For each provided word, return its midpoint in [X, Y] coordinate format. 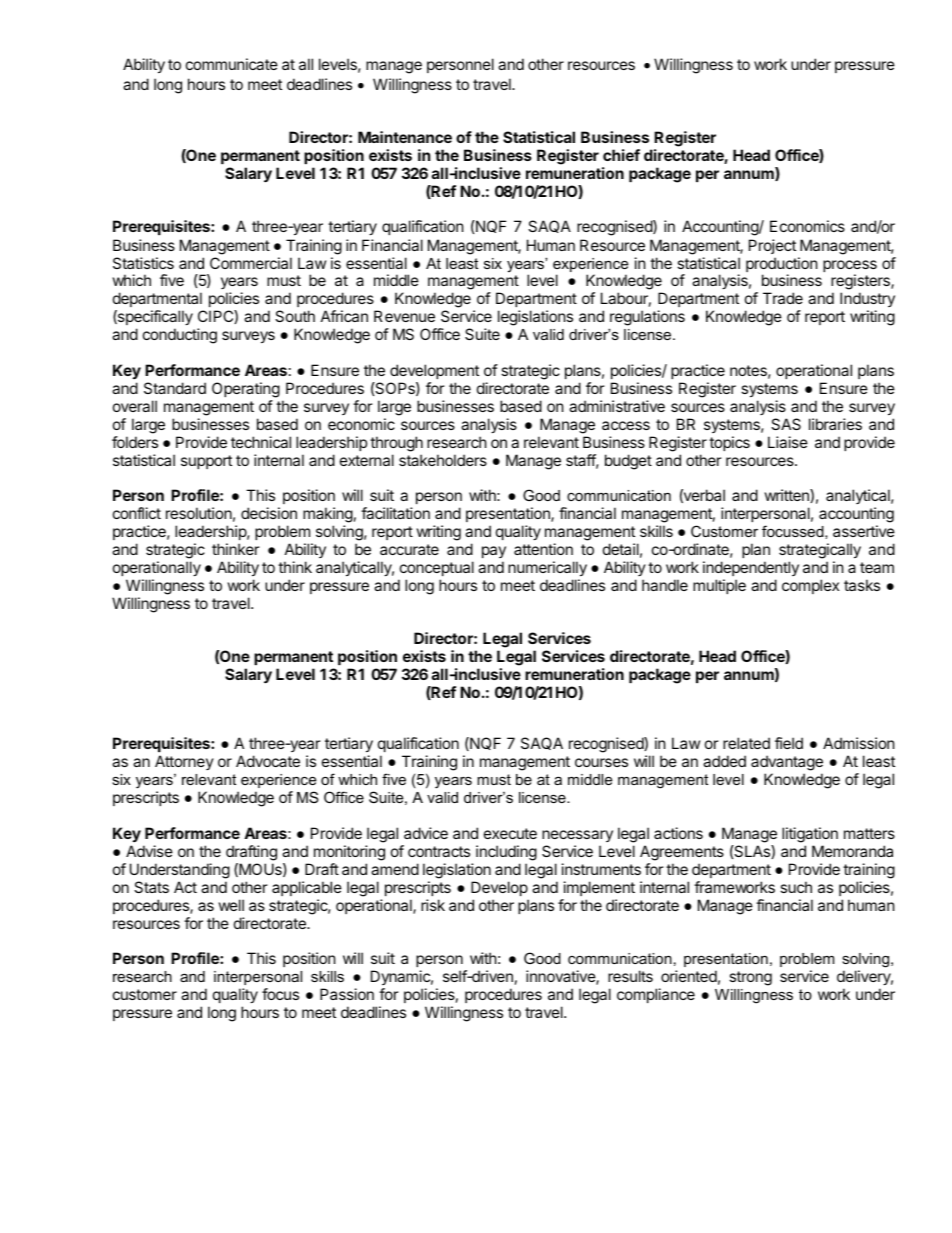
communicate [232, 64]
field [789, 743]
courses [601, 762]
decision [269, 513]
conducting [180, 336]
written [788, 496]
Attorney [184, 762]
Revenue [404, 316]
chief [621, 155]
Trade [783, 298]
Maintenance [405, 137]
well [231, 905]
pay [494, 552]
